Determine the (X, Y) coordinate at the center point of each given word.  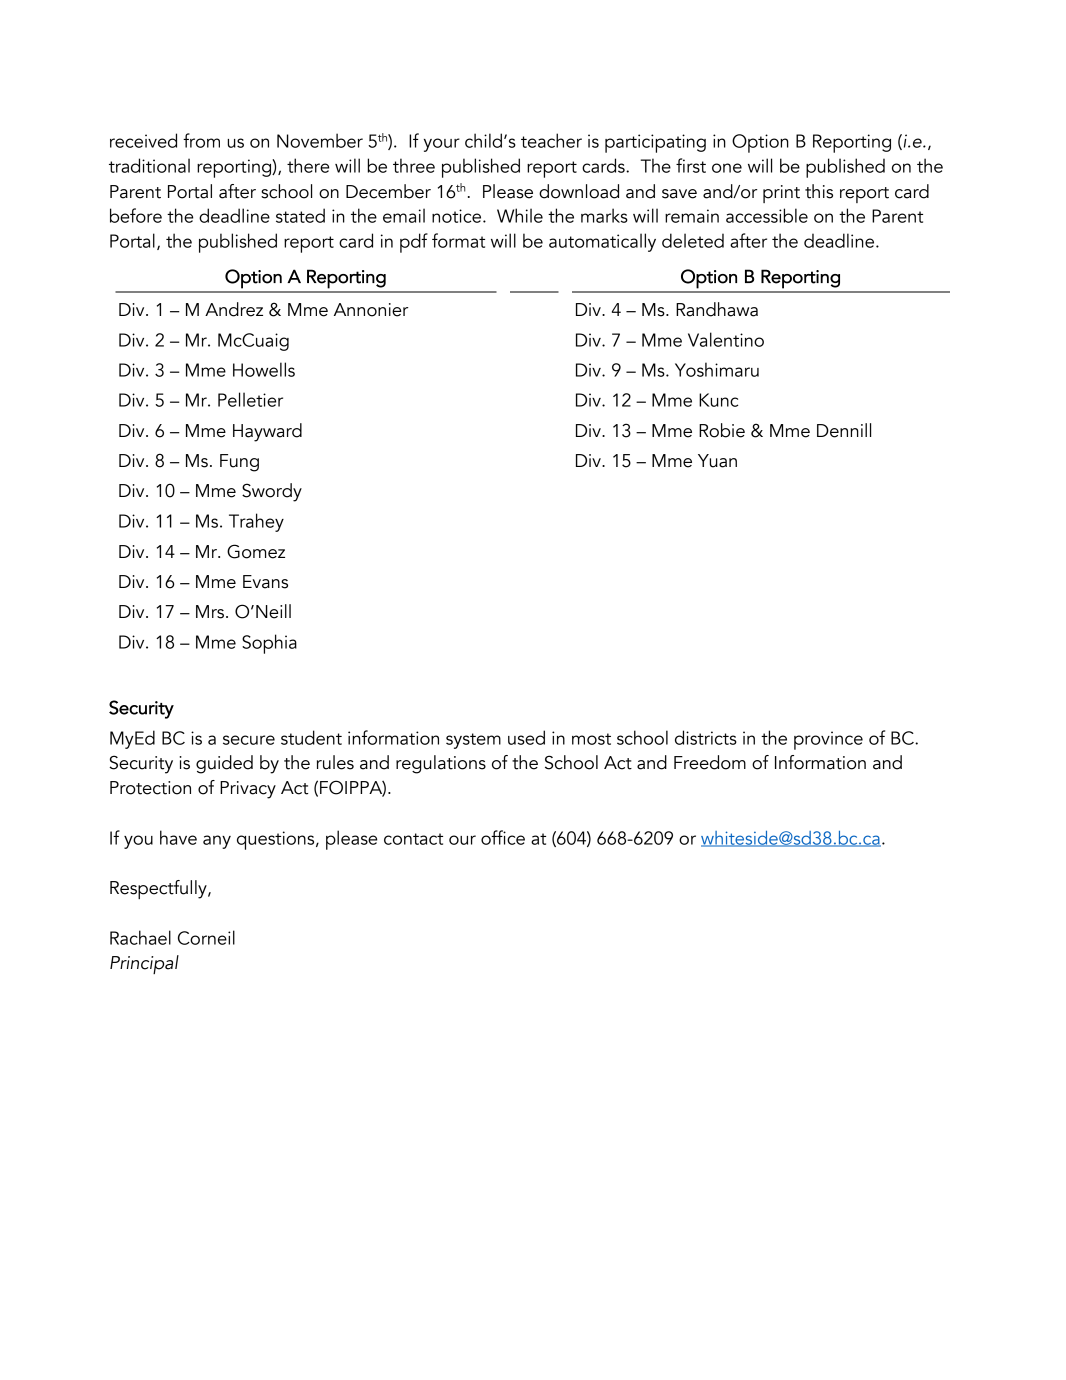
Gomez (256, 551)
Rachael (140, 937)
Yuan (717, 461)
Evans (265, 582)
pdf (414, 243)
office (503, 837)
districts (706, 737)
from (201, 140)
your (442, 145)
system (473, 741)
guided (224, 764)
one (727, 168)
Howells (264, 369)
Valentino (726, 339)
